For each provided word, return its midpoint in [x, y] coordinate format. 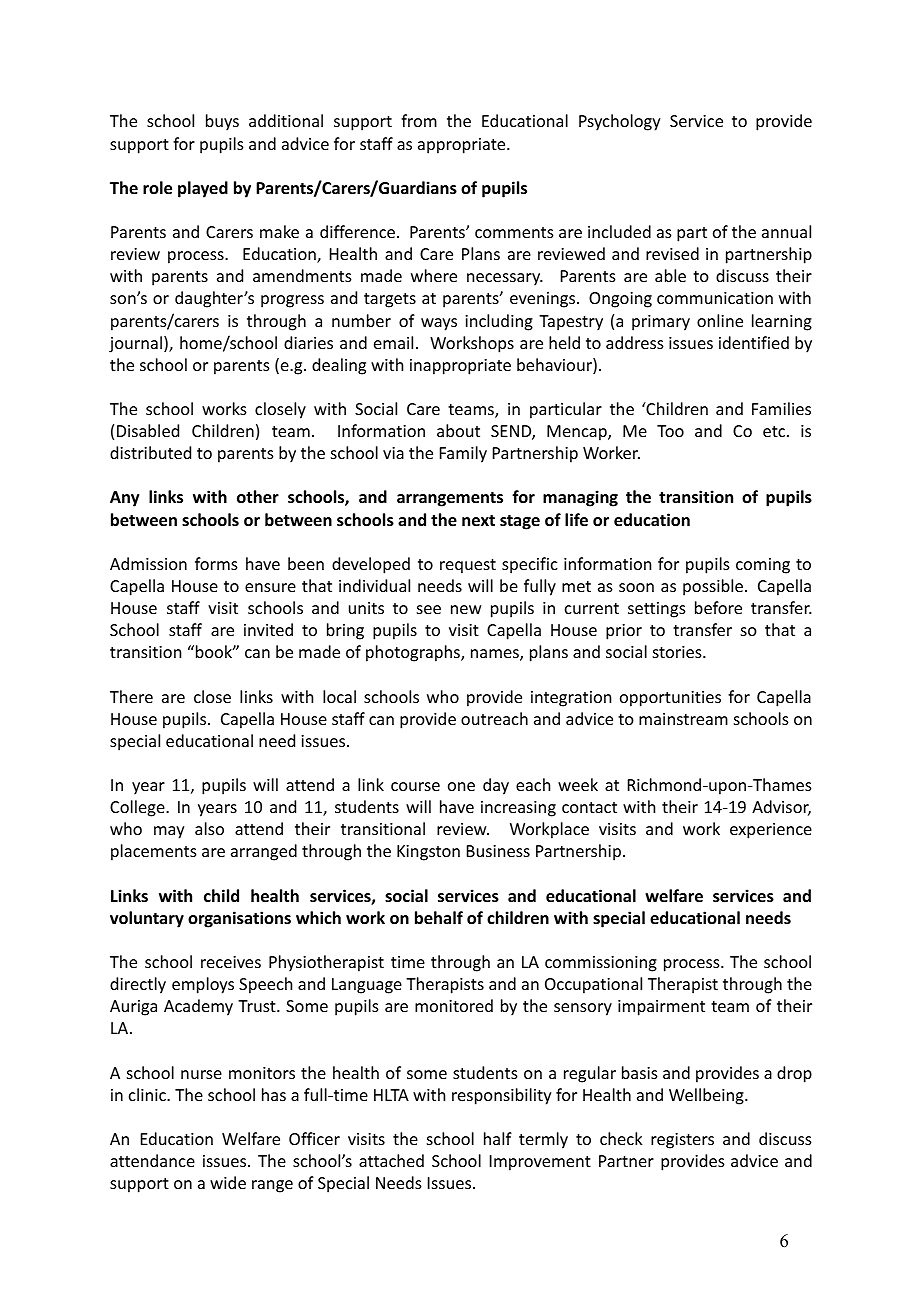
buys [222, 122]
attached [391, 1160]
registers [682, 1141]
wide [228, 1182]
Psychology [620, 122]
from [419, 120]
